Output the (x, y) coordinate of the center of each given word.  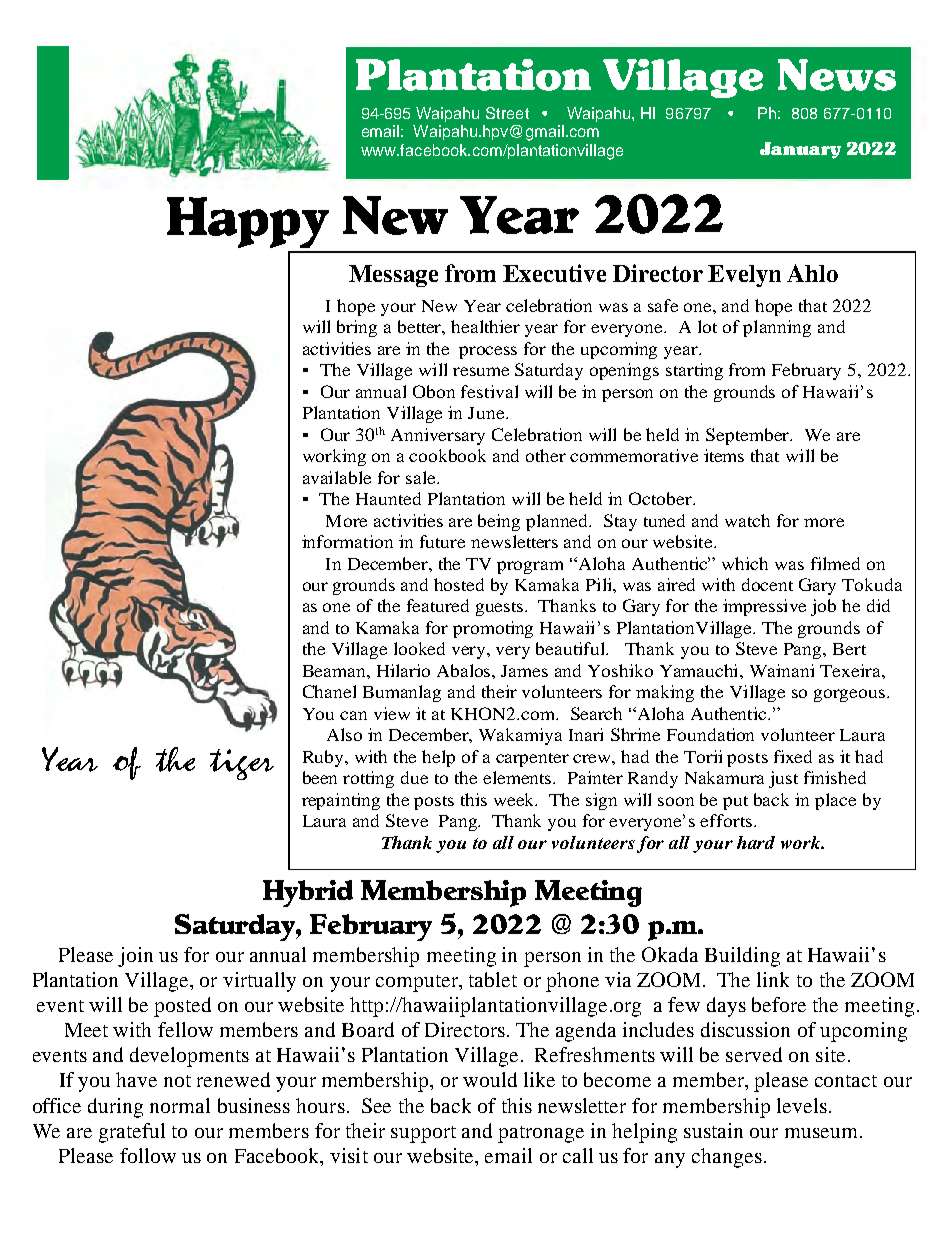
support (423, 1134)
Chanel (329, 691)
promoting (493, 629)
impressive (764, 607)
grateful (132, 1133)
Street (507, 113)
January (800, 150)
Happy (248, 222)
